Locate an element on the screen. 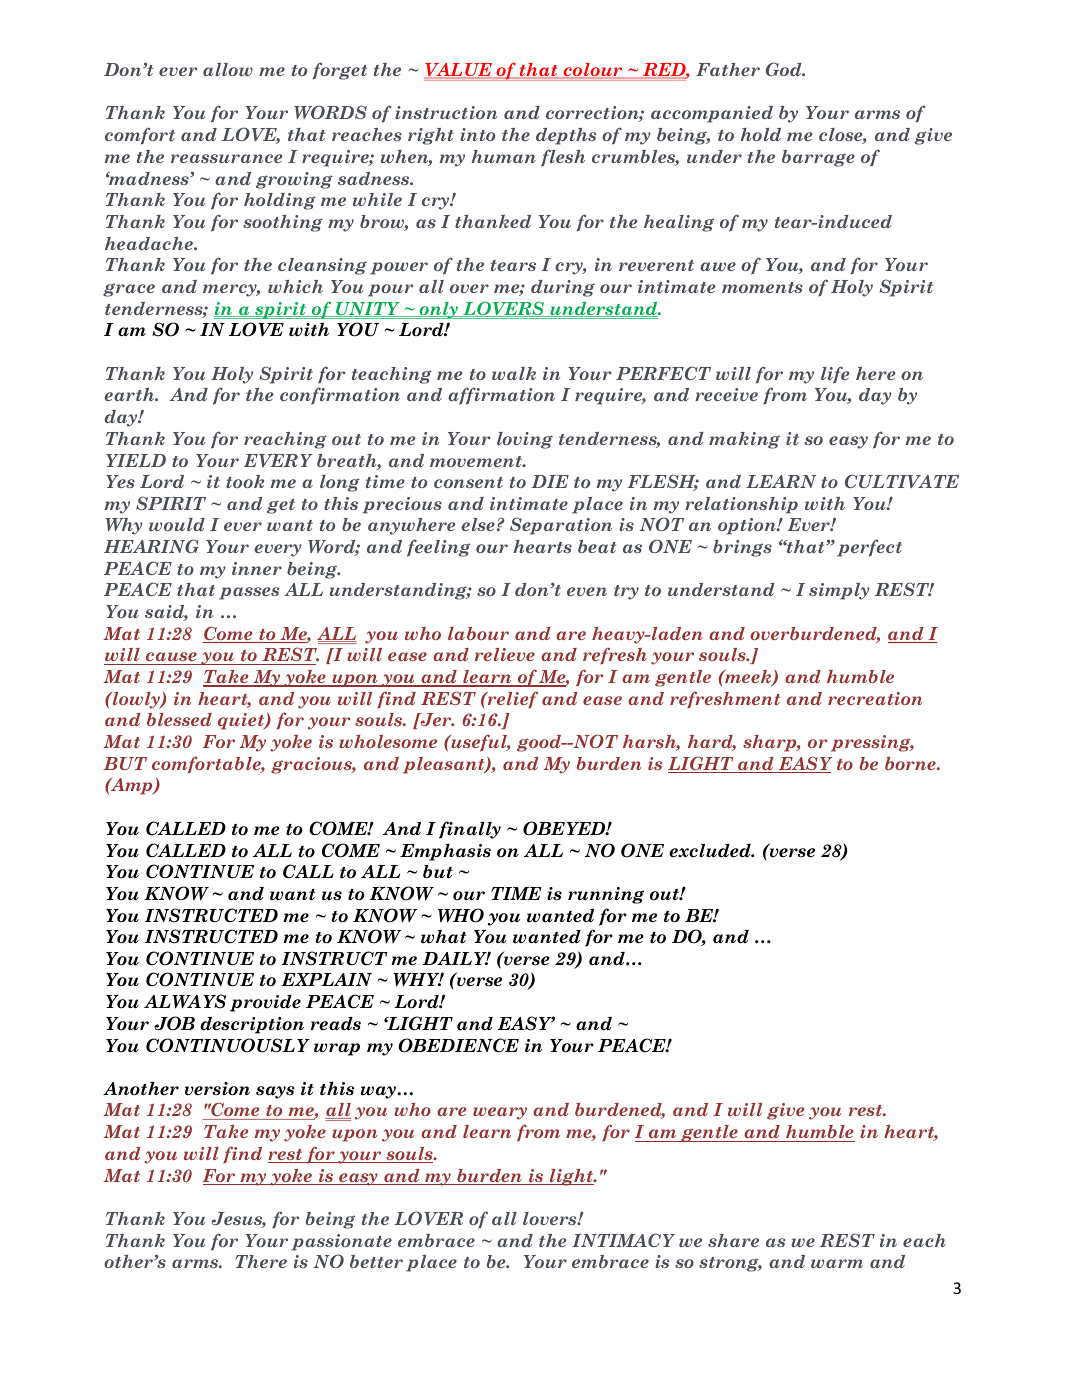  pleasant is located at coordinates (445, 765).
